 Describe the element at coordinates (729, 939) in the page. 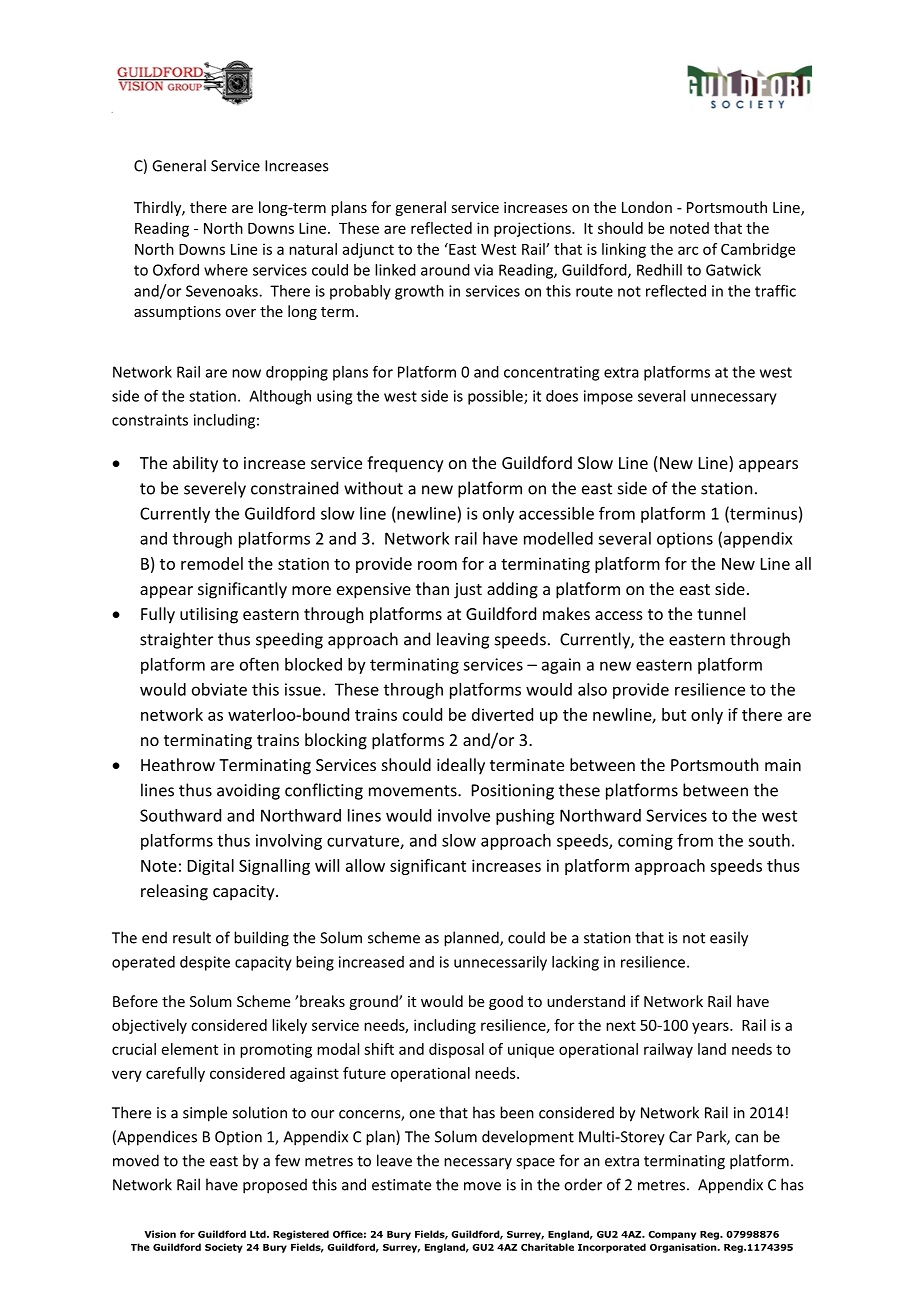

I see `easily` at that location.
